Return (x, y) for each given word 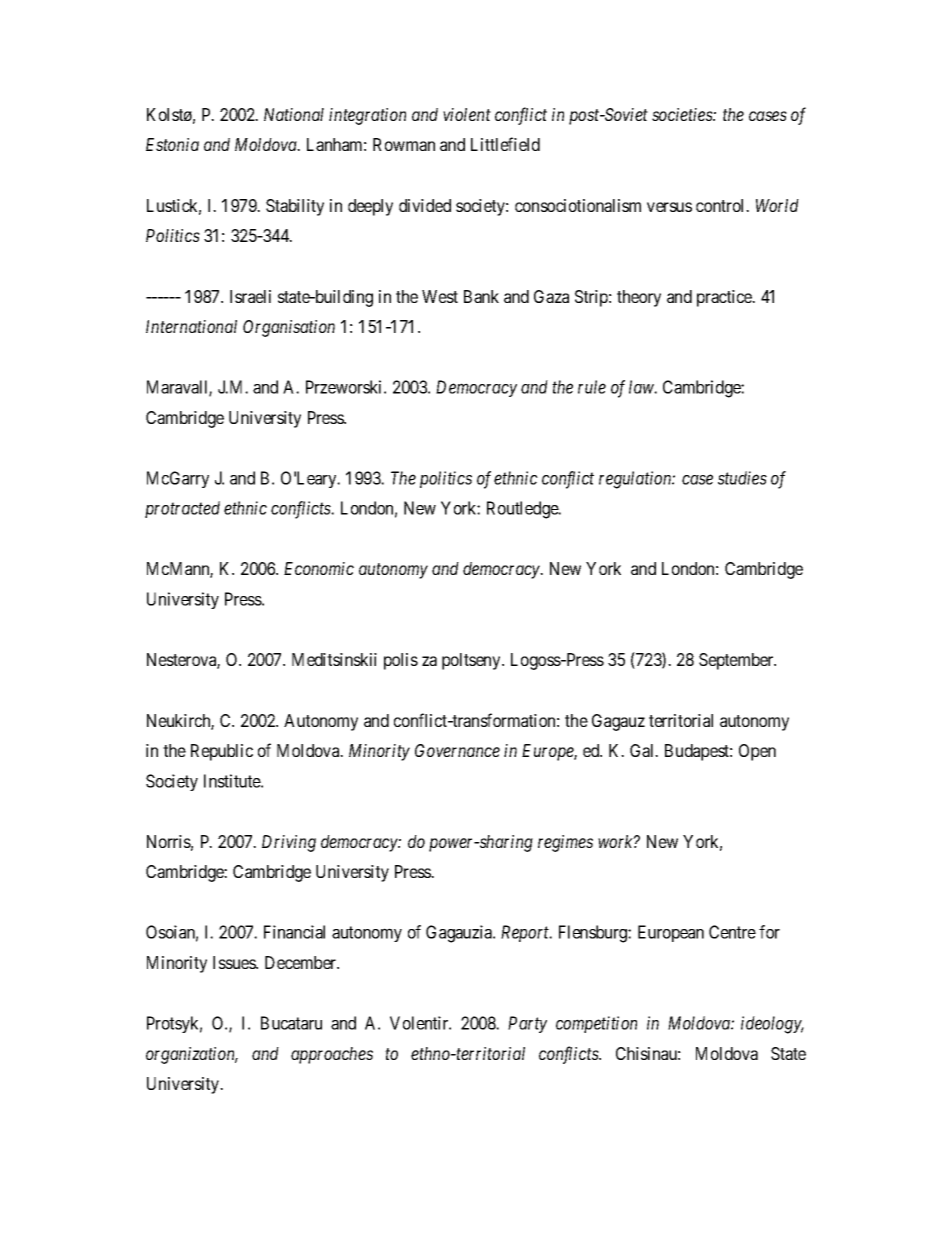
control (722, 205)
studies (742, 478)
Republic (222, 752)
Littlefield (505, 144)
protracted (182, 509)
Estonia (172, 144)
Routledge (523, 510)
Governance (457, 750)
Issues (235, 962)
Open (757, 752)
